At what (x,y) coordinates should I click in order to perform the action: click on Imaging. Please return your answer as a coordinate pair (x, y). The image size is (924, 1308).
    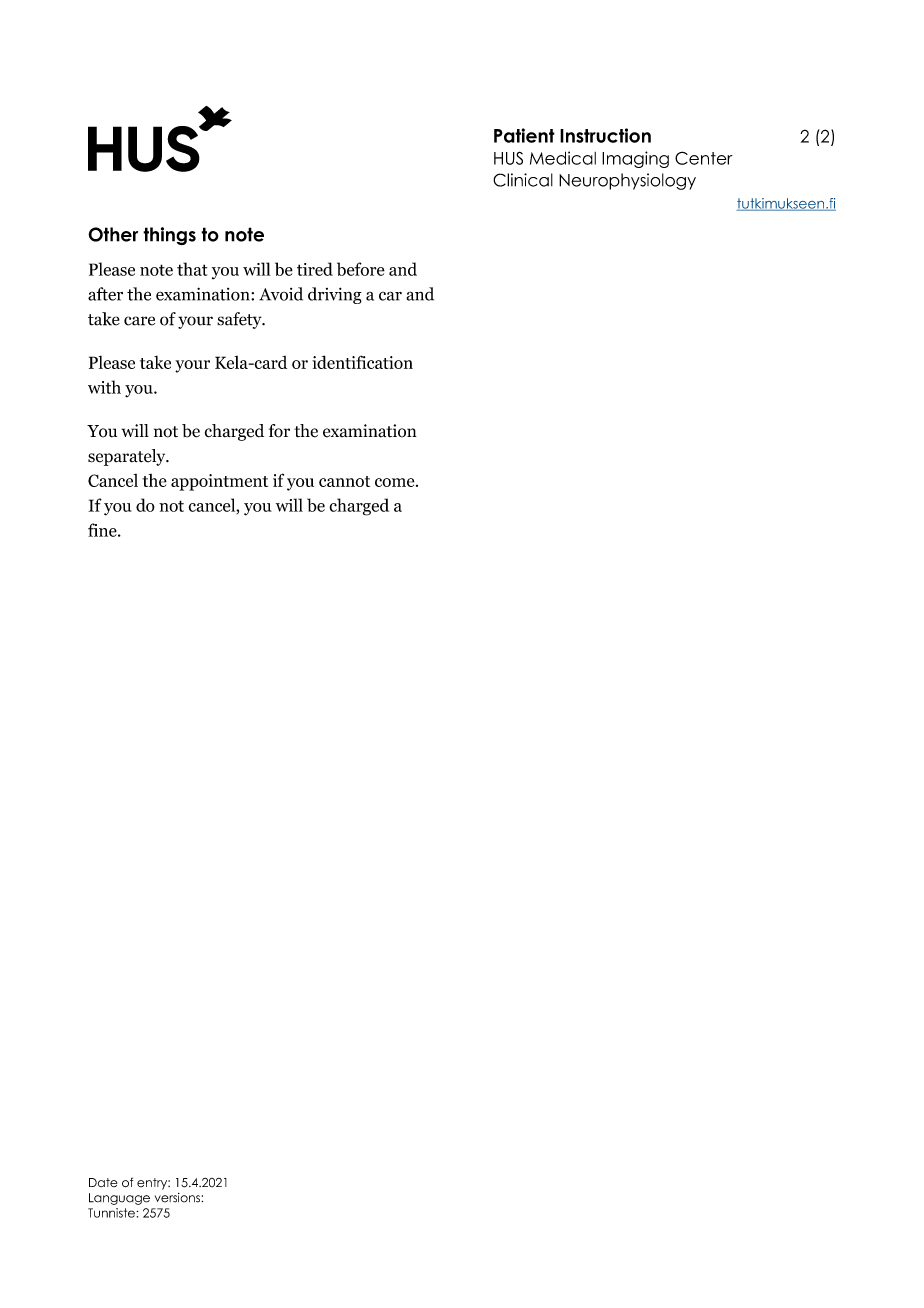
    Looking at the image, I should click on (635, 159).
